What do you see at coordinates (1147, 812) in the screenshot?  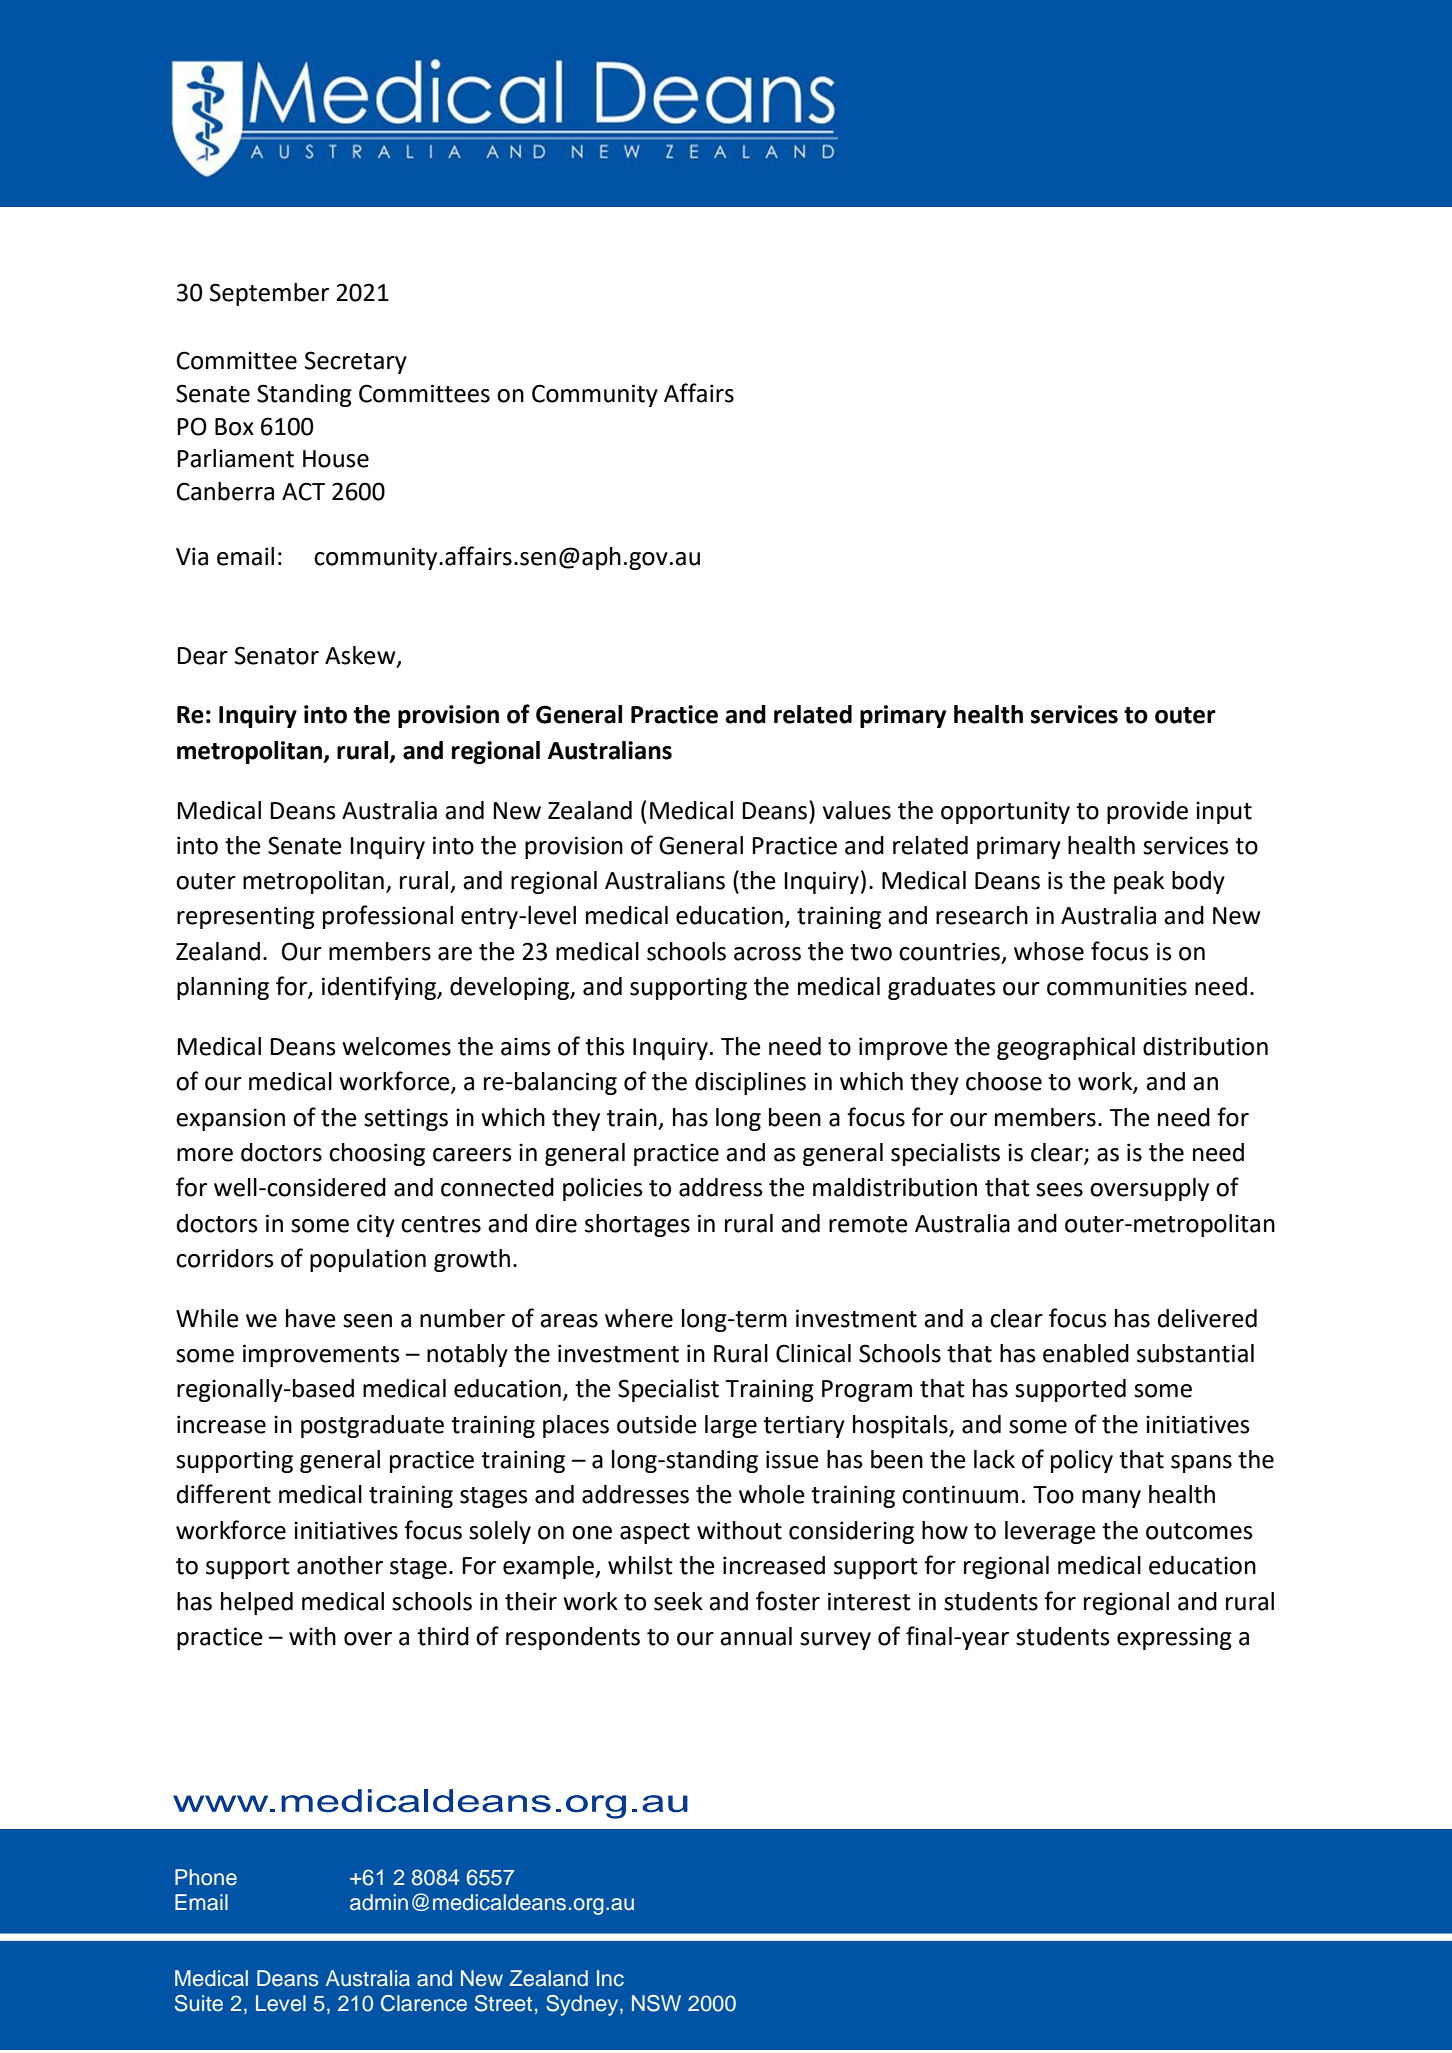 I see `provide` at bounding box center [1147, 812].
